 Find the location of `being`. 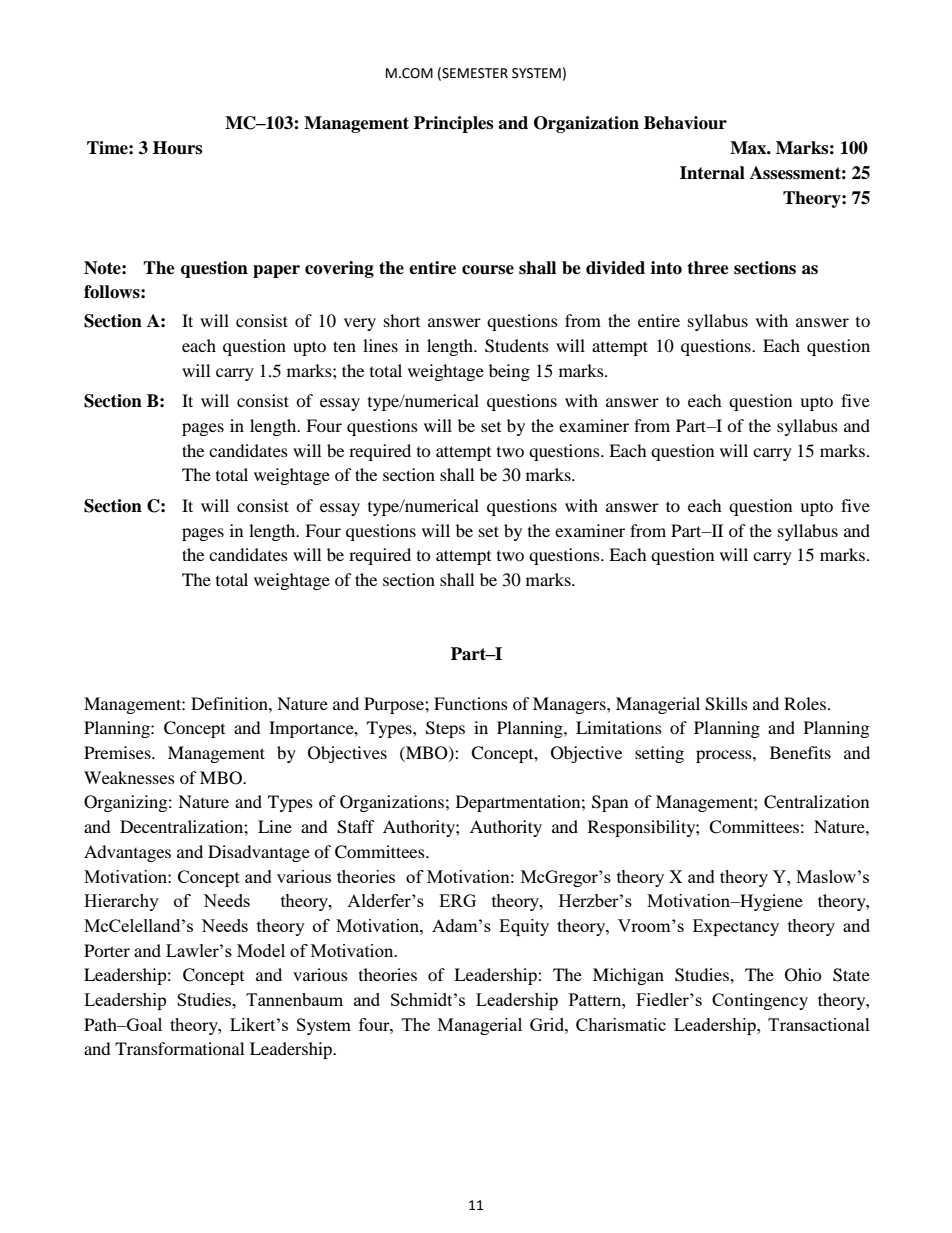

being is located at coordinates (509, 372).
